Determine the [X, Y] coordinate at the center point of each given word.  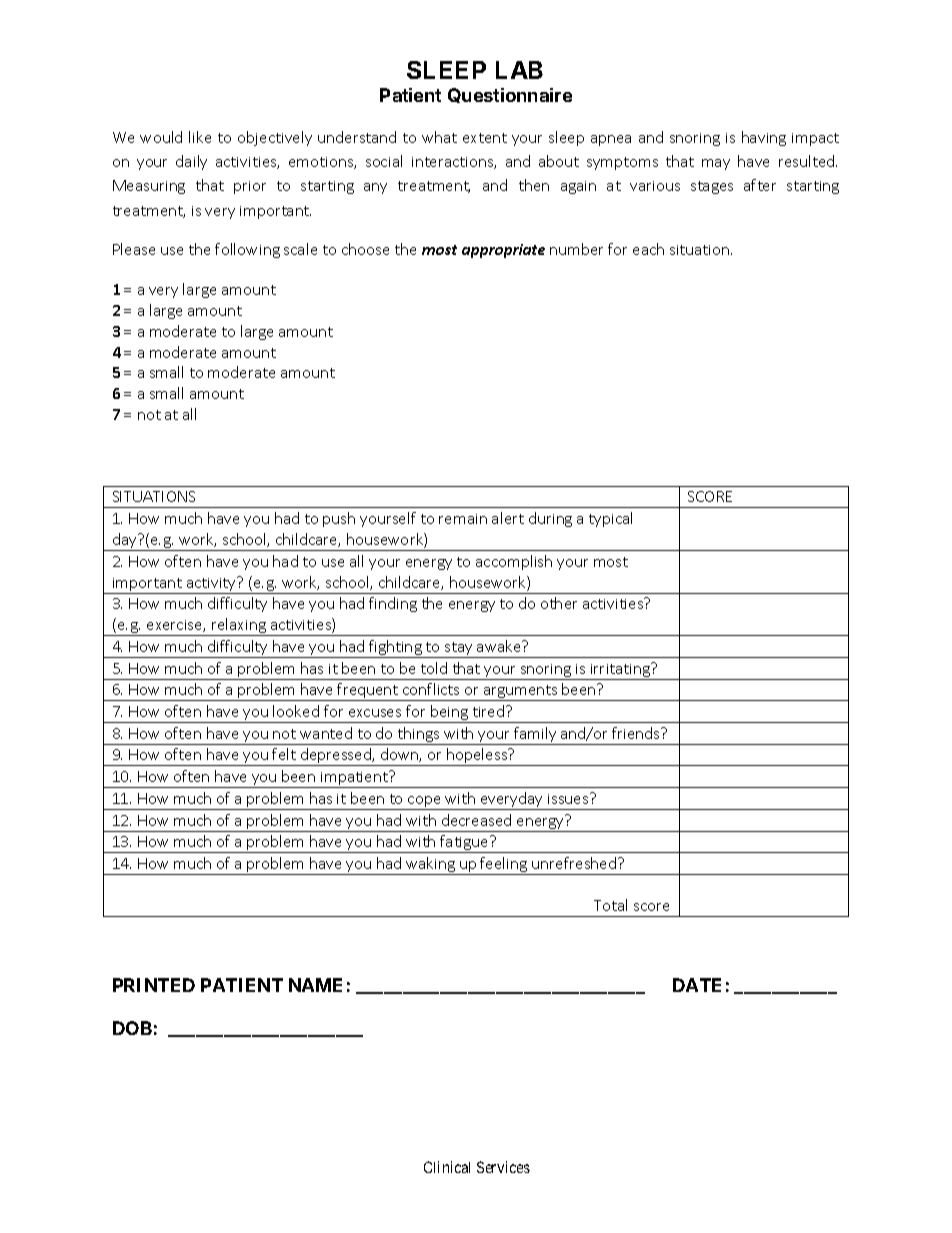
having [764, 138]
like [200, 137]
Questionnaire [510, 95]
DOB [132, 1028]
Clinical [447, 1167]
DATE [697, 985]
